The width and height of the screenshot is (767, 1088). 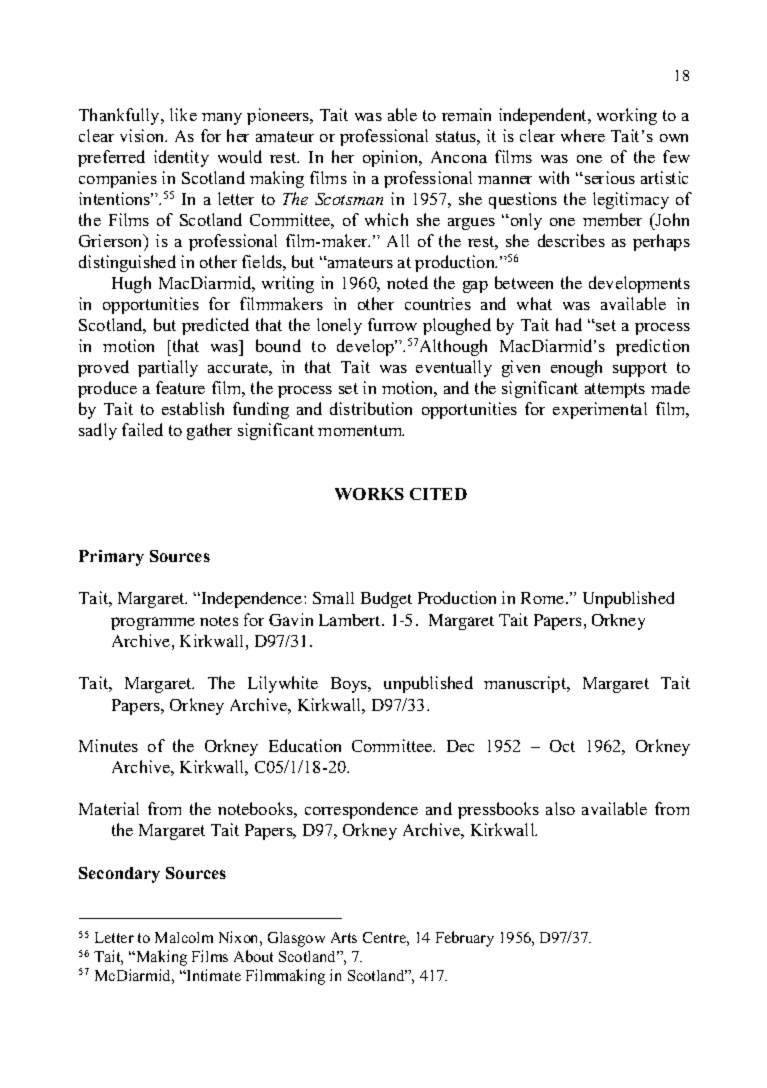 I want to click on vision, so click(x=143, y=135).
